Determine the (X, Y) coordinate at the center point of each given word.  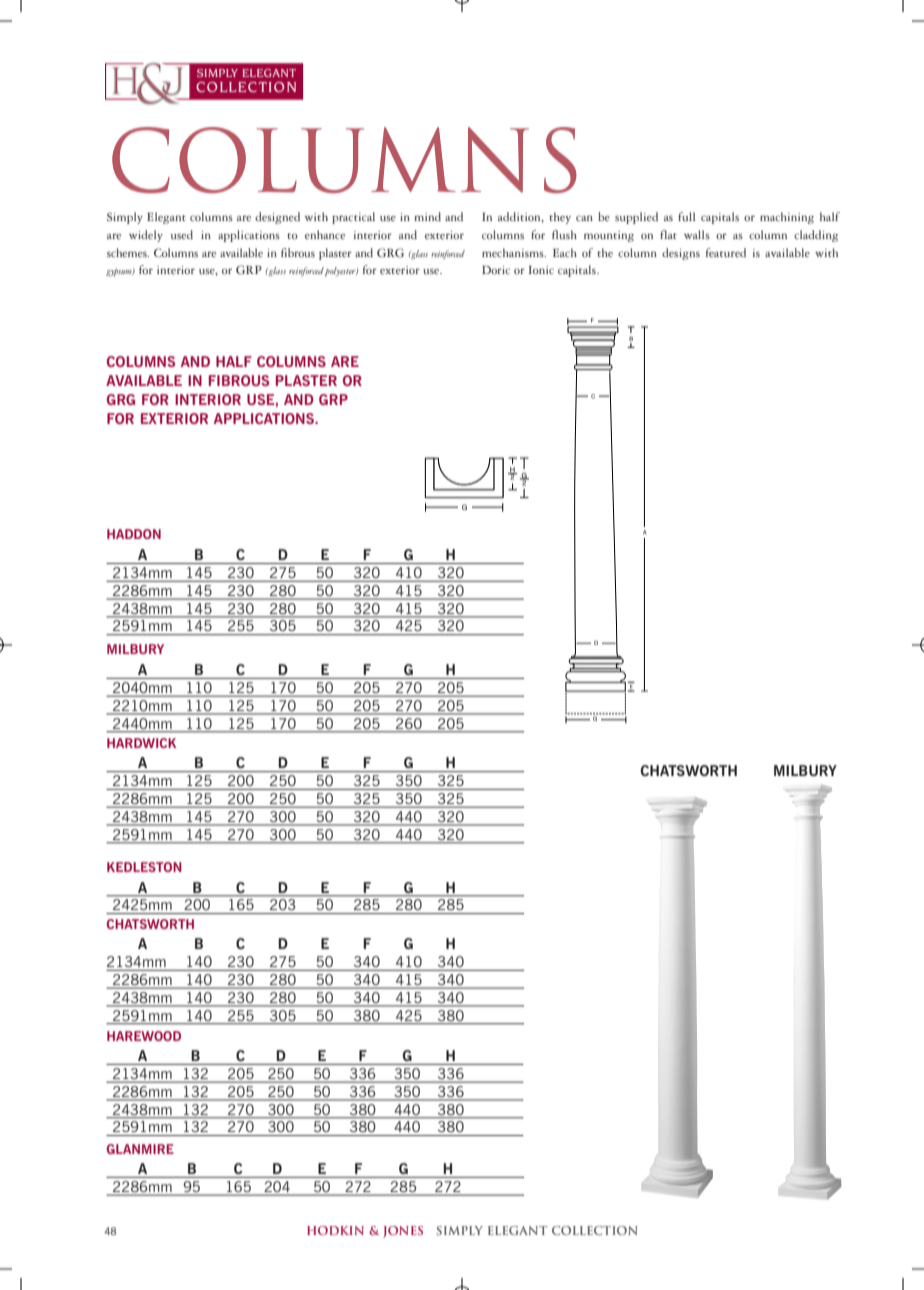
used (182, 234)
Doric (496, 270)
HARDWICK (141, 743)
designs (681, 254)
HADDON (134, 534)
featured (726, 252)
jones (403, 1232)
